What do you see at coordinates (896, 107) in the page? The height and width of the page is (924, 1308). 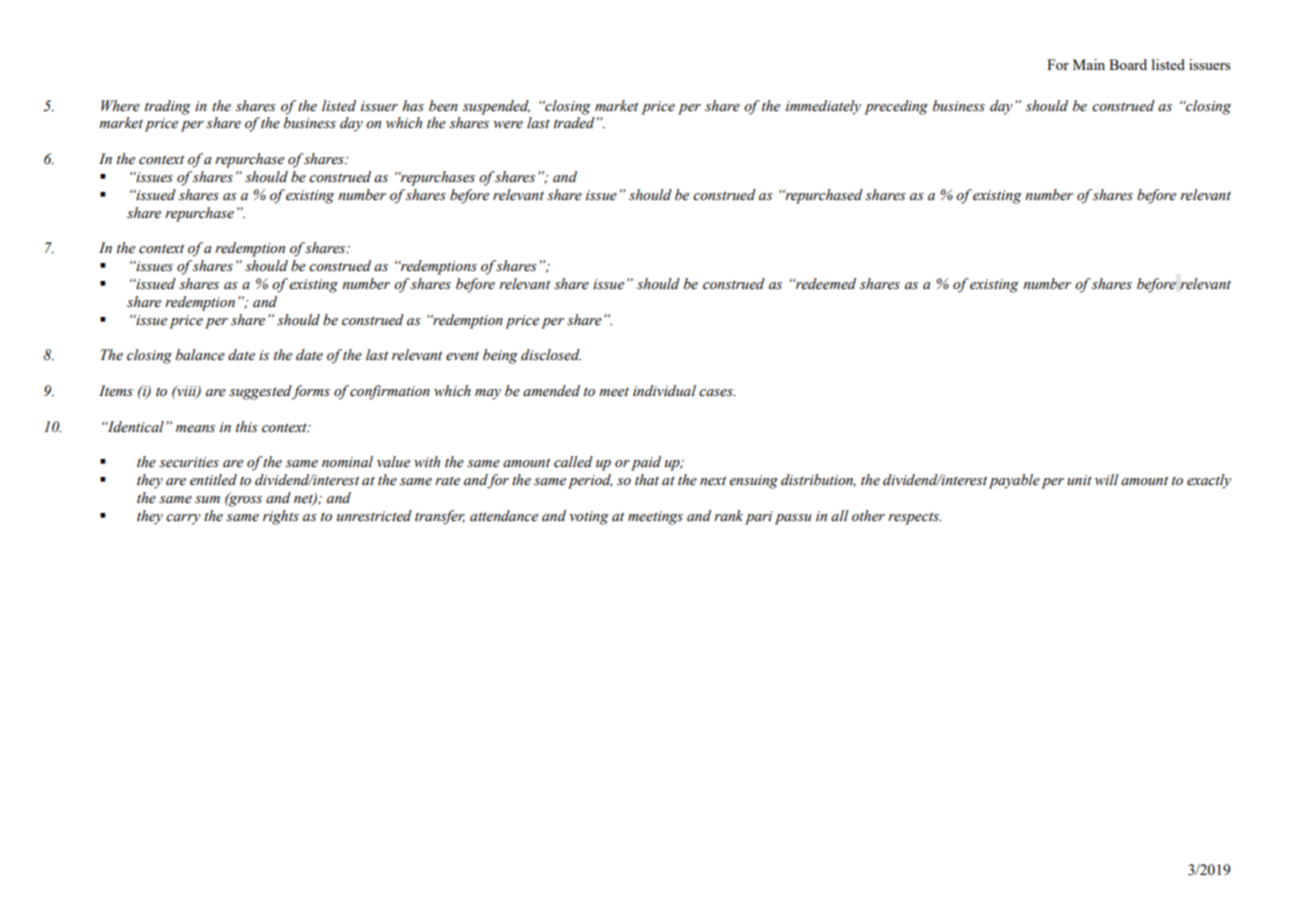 I see `preceding` at bounding box center [896, 107].
